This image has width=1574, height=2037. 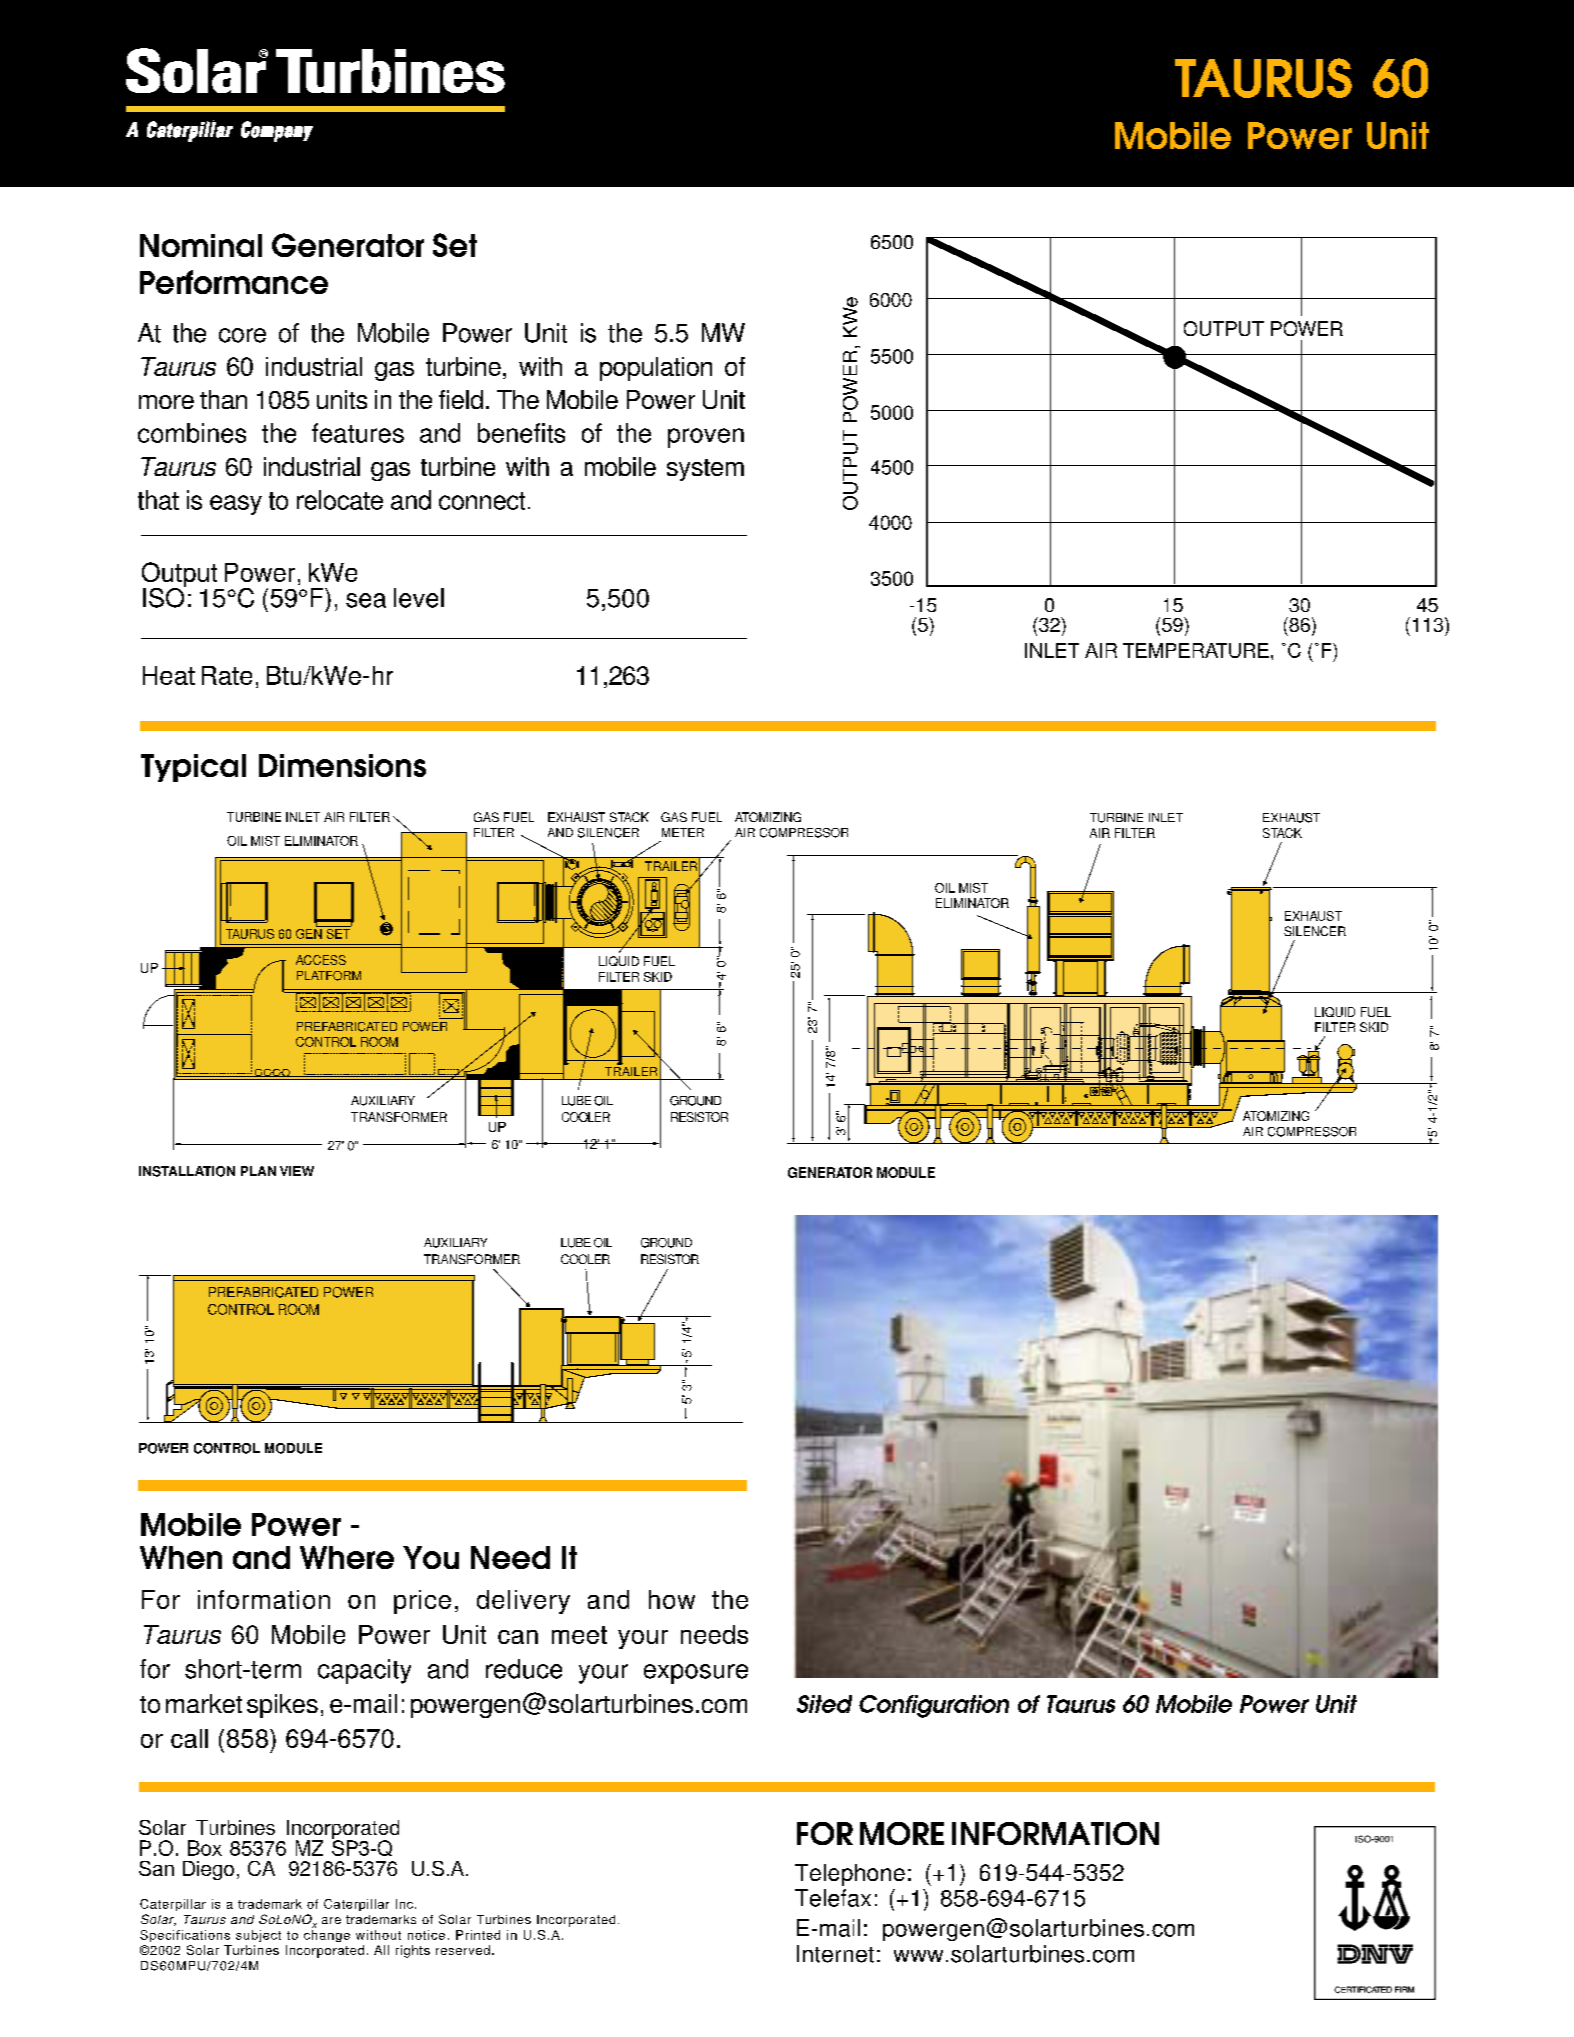 I want to click on exposure, so click(x=696, y=1674).
